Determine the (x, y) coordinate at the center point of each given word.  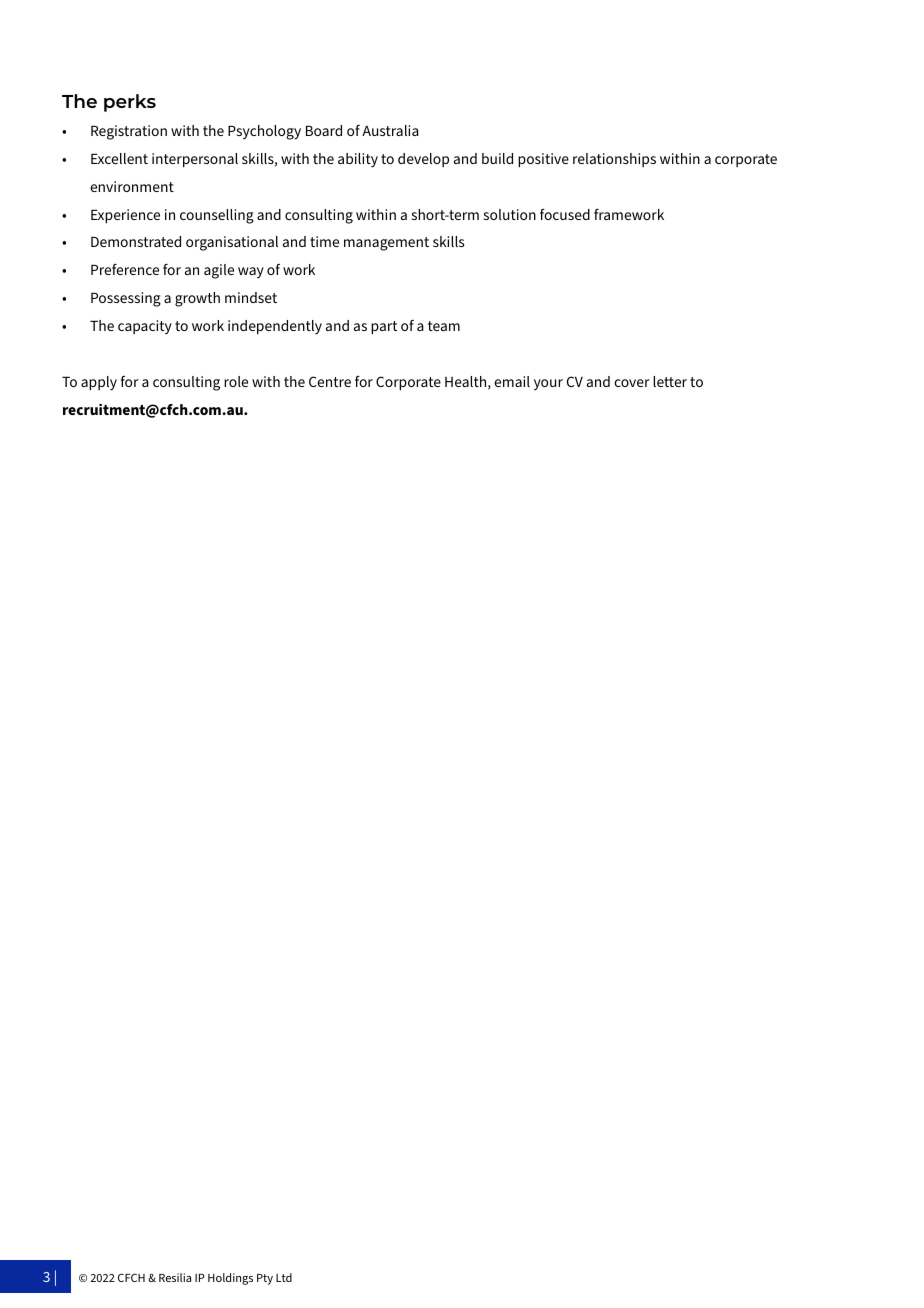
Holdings (230, 1279)
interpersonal (195, 160)
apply (99, 383)
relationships (614, 160)
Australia (390, 130)
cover (632, 383)
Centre (330, 381)
